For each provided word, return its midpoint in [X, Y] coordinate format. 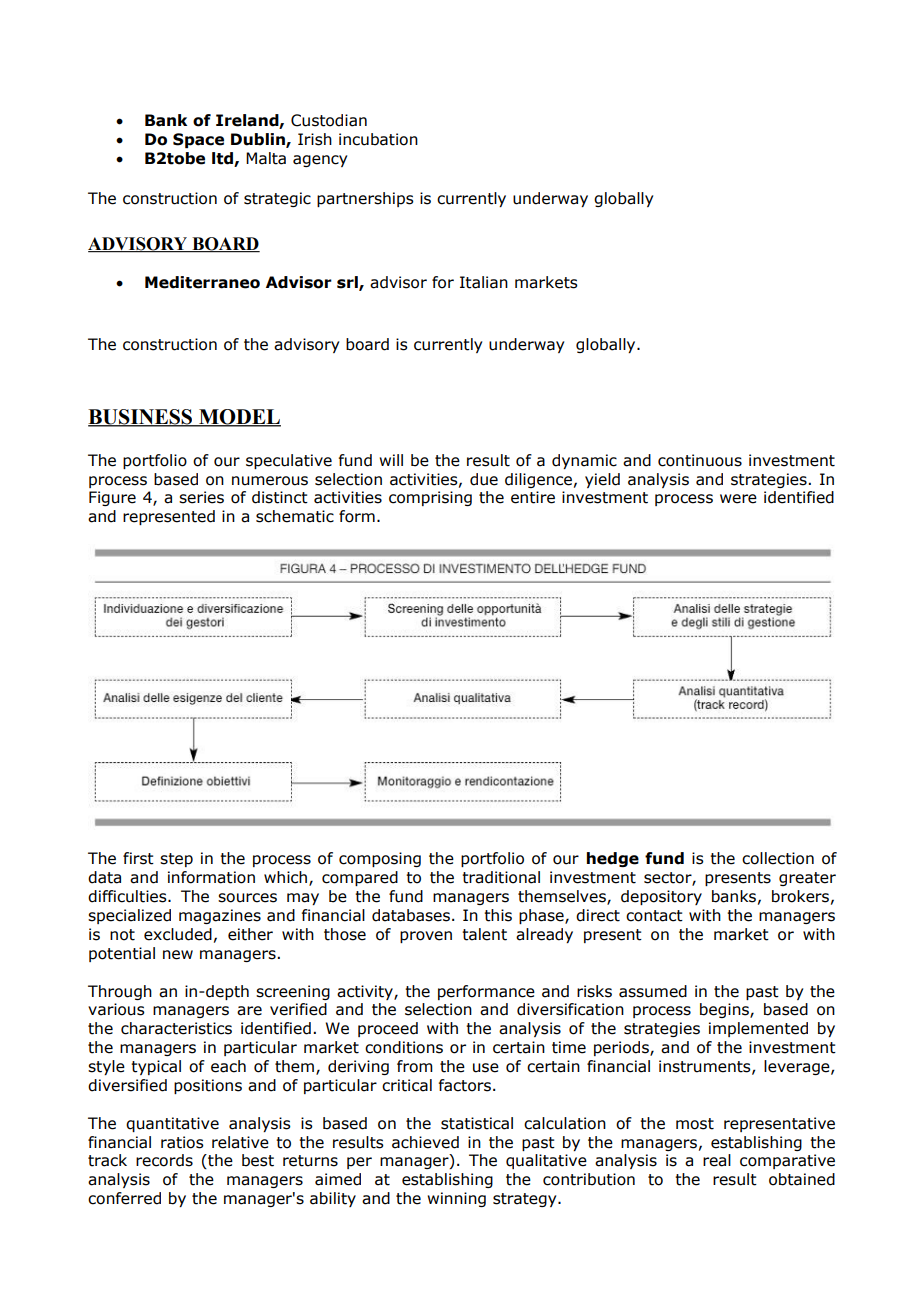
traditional [501, 877]
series [201, 497]
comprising [430, 498]
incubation [378, 139]
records [164, 1160]
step [176, 860]
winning [456, 1199]
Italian [484, 282]
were [738, 499]
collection [778, 858]
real [717, 1160]
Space [198, 140]
